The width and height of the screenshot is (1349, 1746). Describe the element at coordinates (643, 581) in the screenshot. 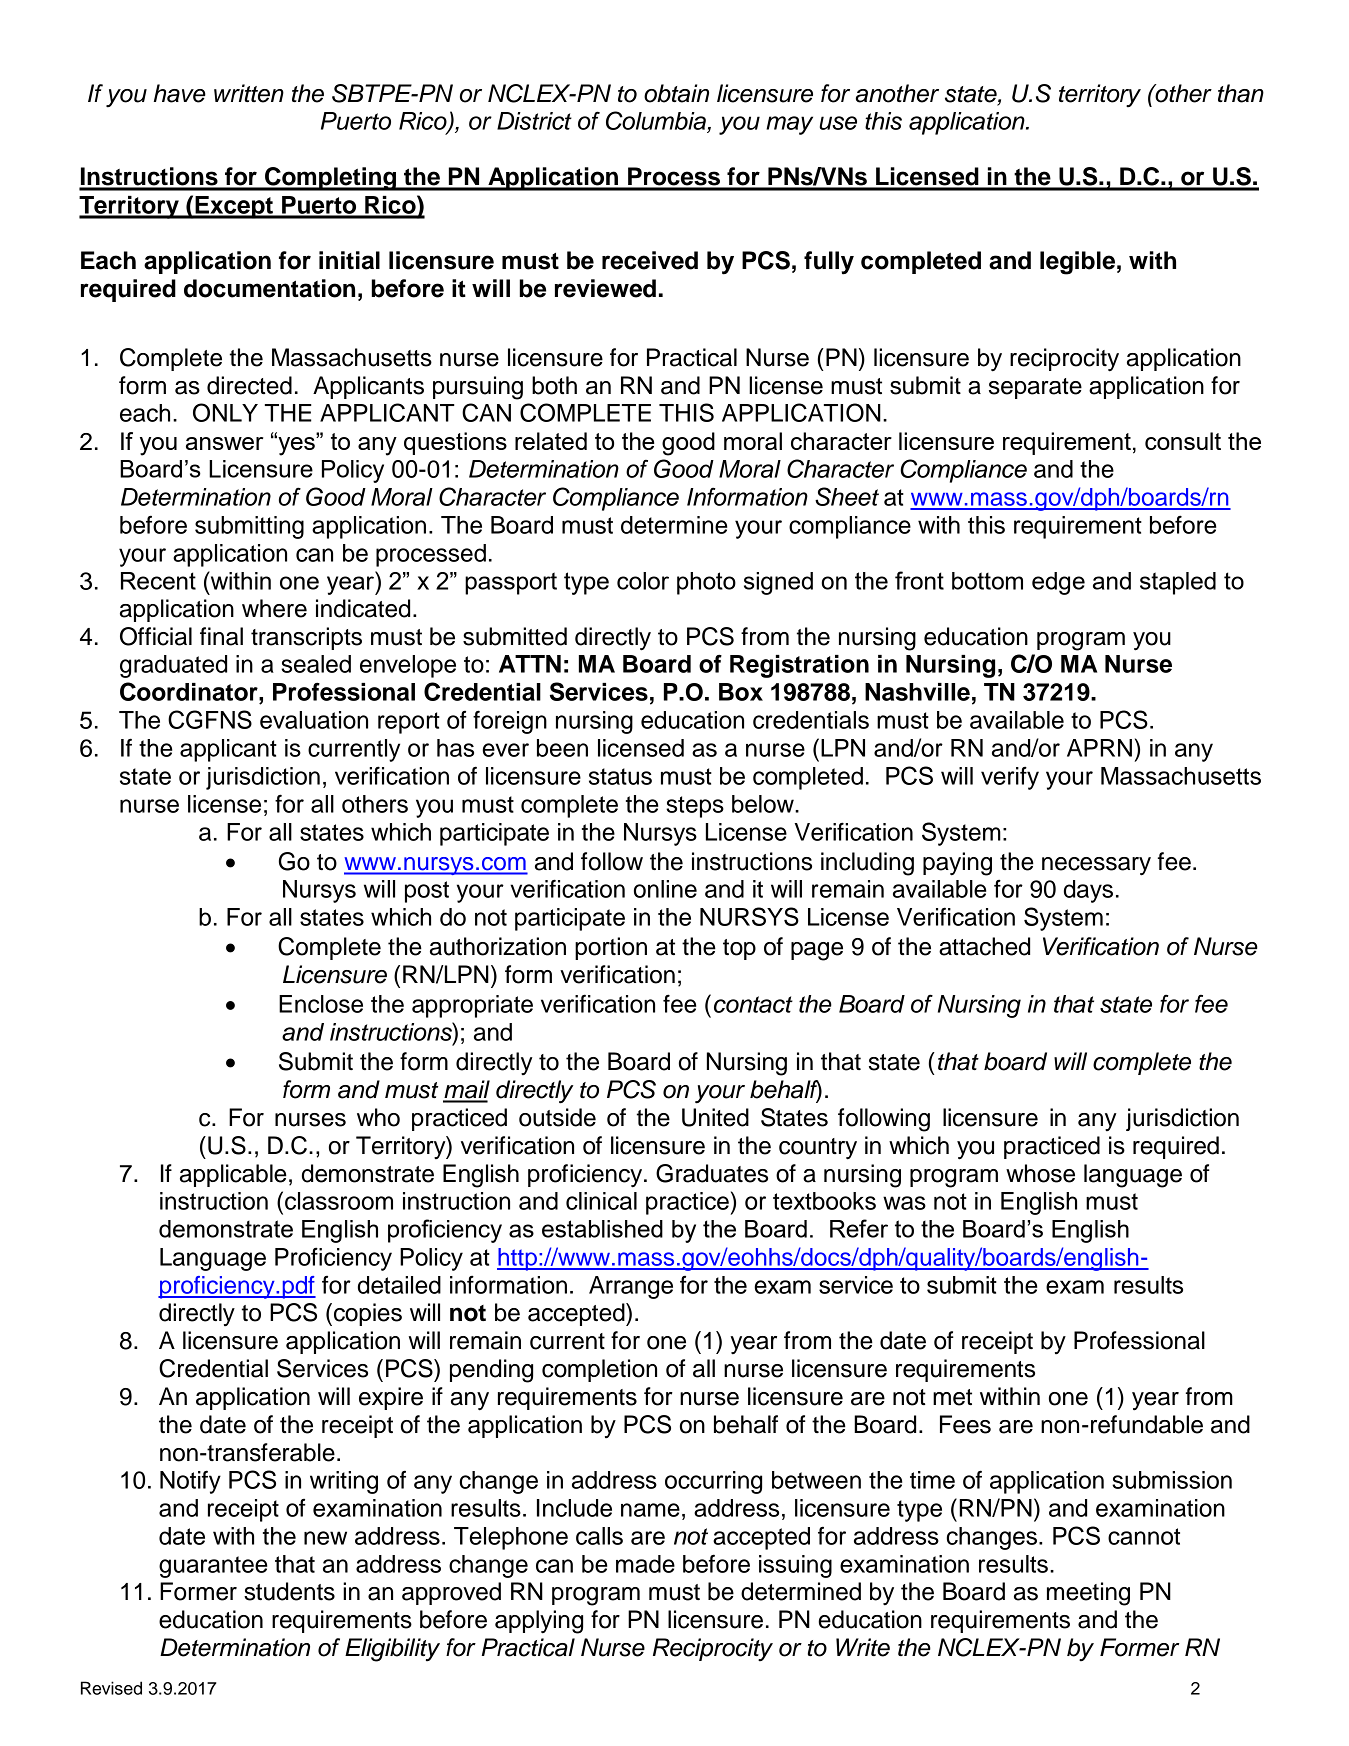

I see `color` at that location.
